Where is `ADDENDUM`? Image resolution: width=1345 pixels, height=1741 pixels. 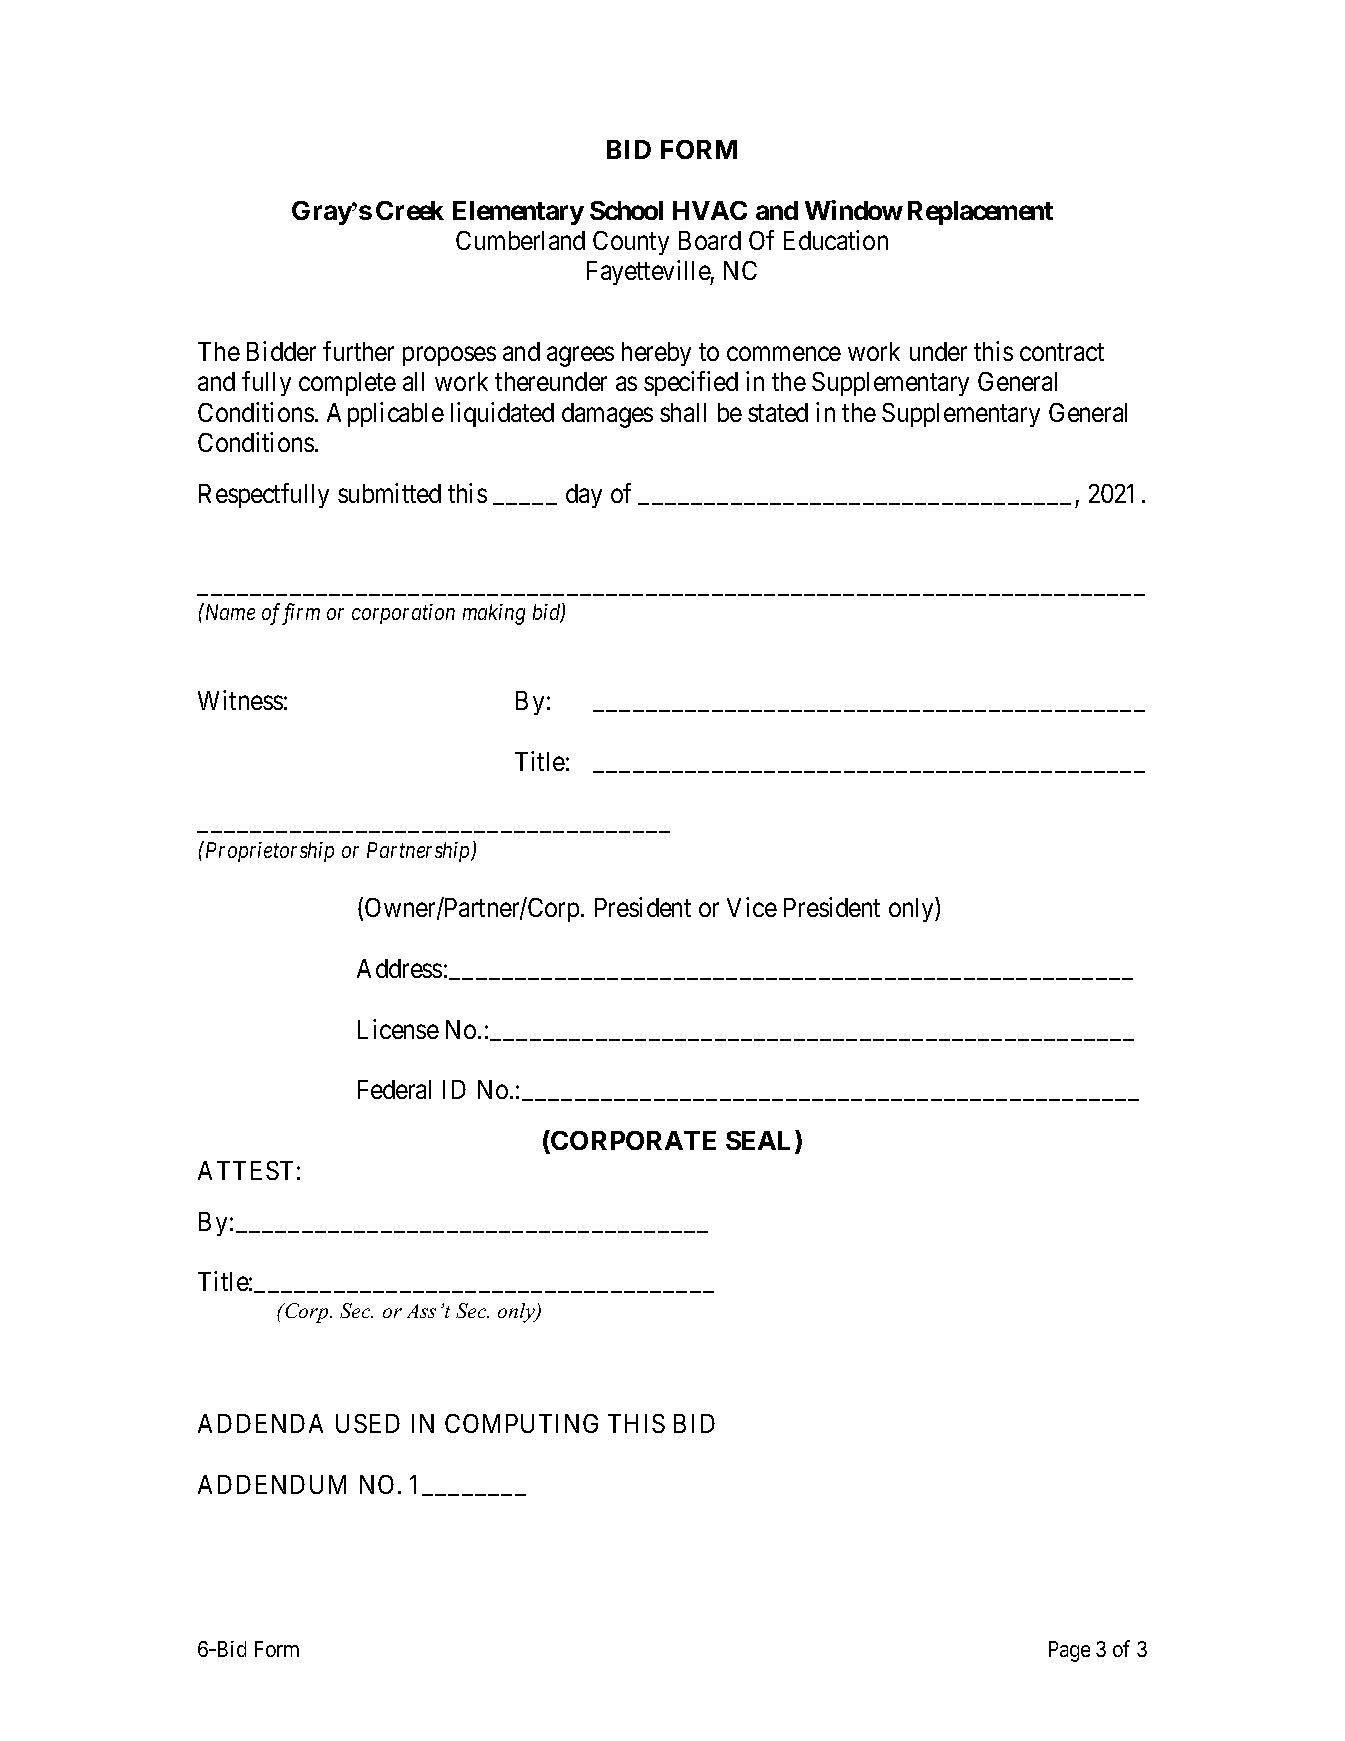 ADDENDUM is located at coordinates (272, 1484).
